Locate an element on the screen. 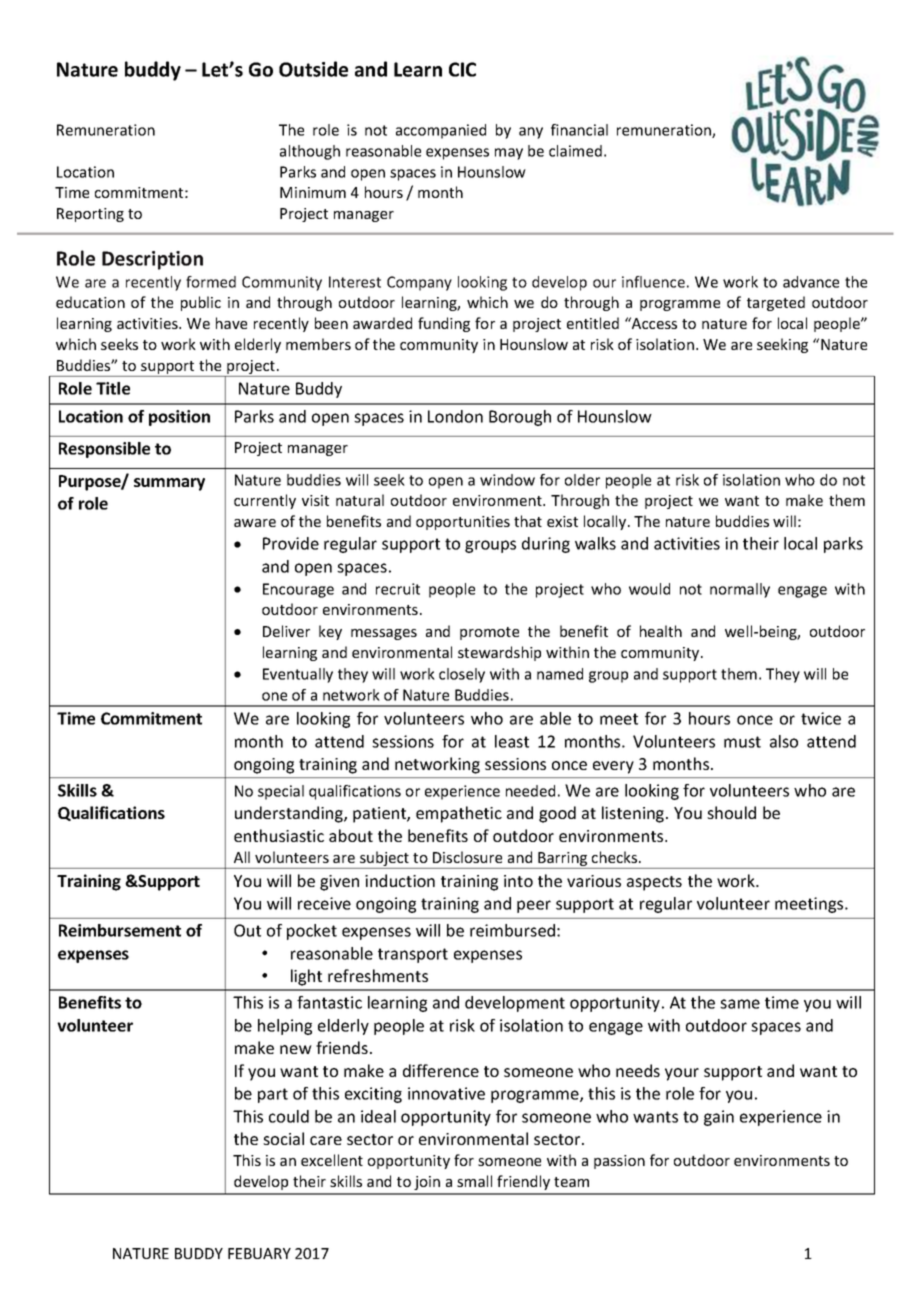 The height and width of the screenshot is (1308, 924). opportunities is located at coordinates (463, 523).
